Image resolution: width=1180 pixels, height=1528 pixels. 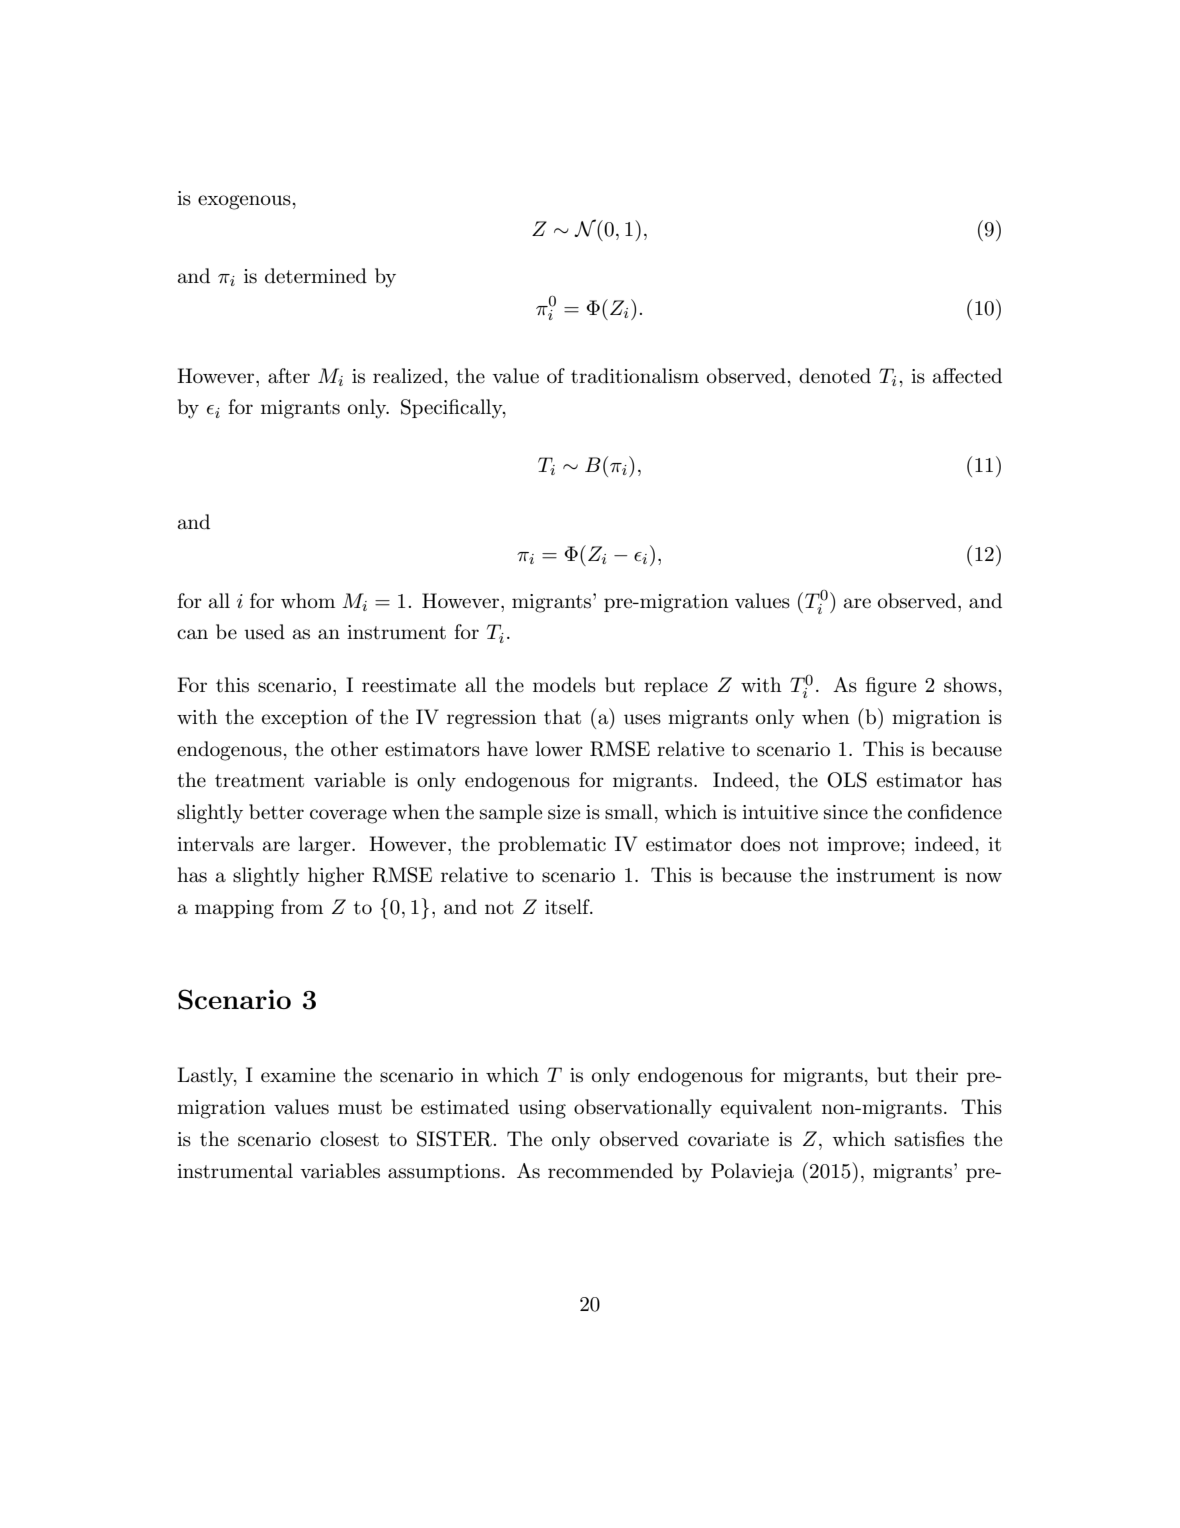 I want to click on exception, so click(x=305, y=719).
